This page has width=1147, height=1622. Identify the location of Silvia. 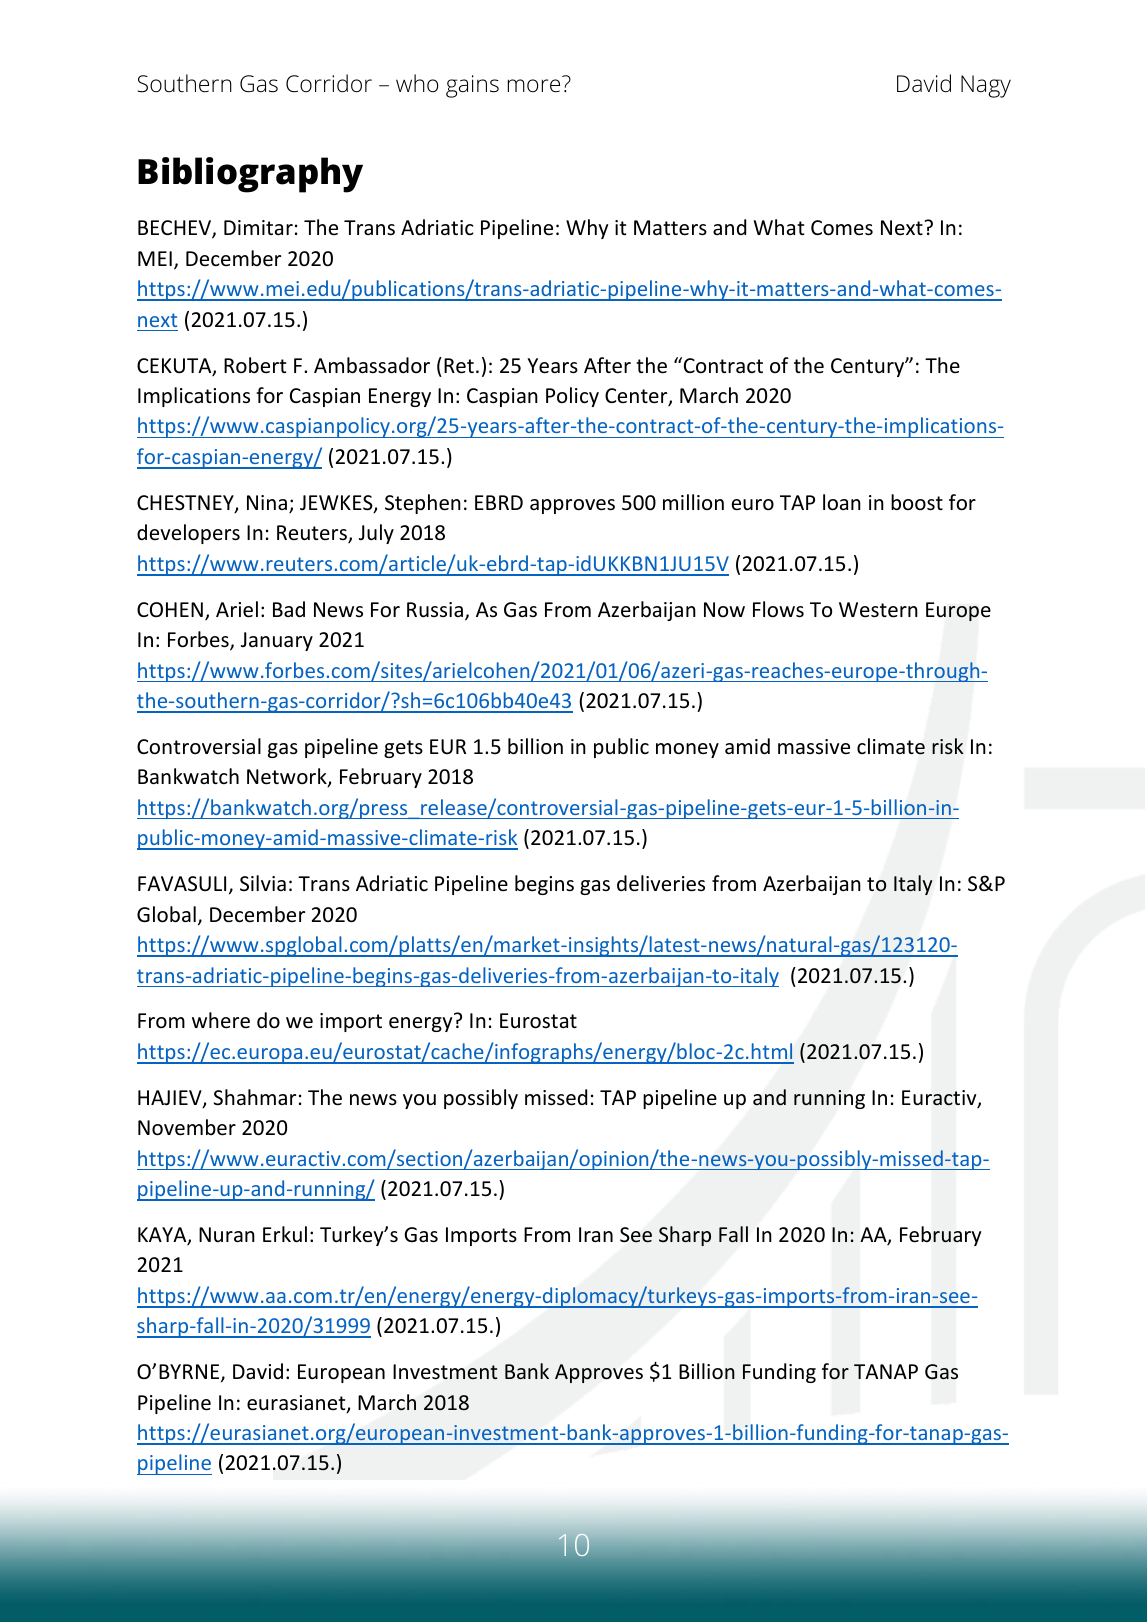
(263, 883).
